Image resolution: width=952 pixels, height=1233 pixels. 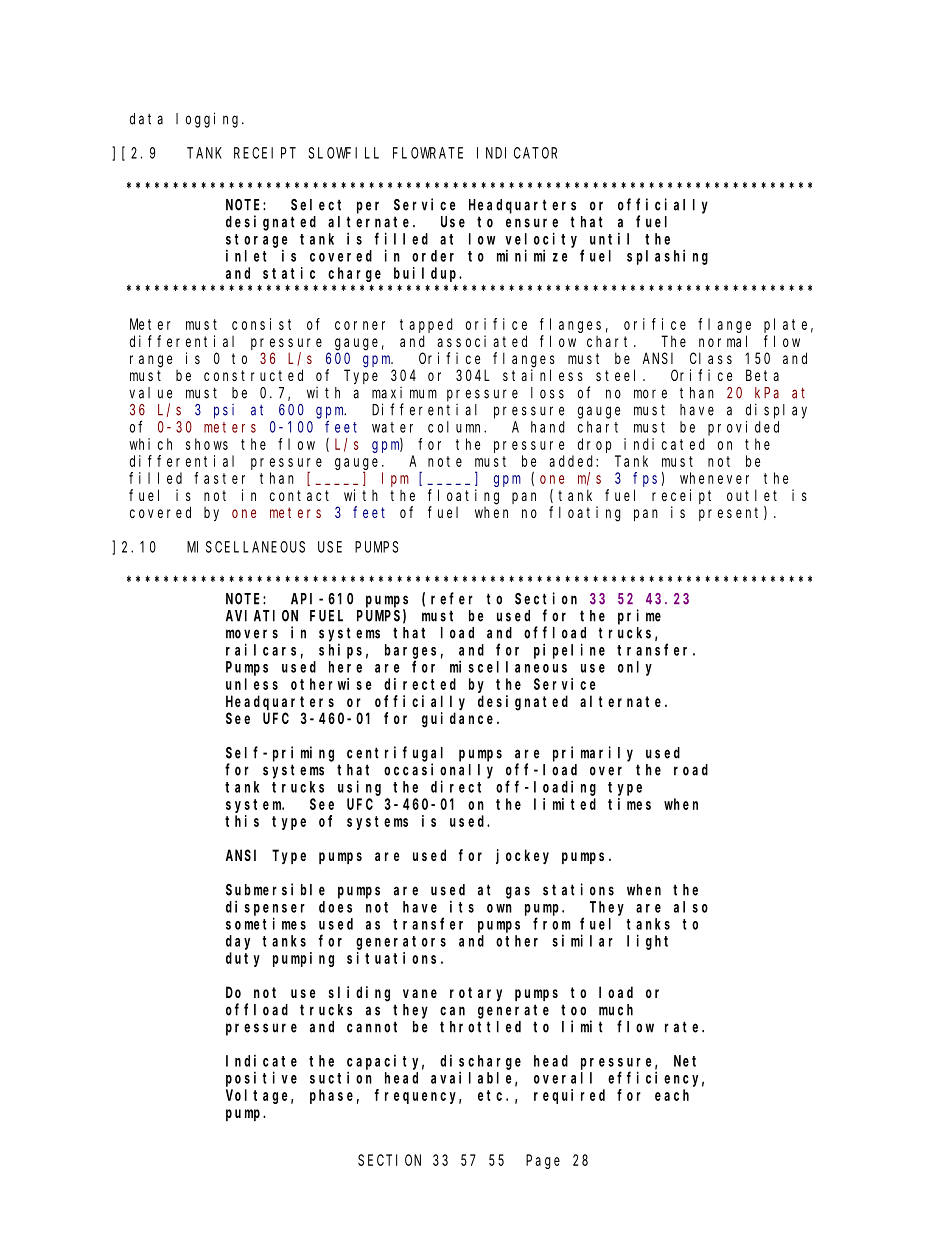 What do you see at coordinates (532, 255) in the screenshot?
I see `minimize` at bounding box center [532, 255].
